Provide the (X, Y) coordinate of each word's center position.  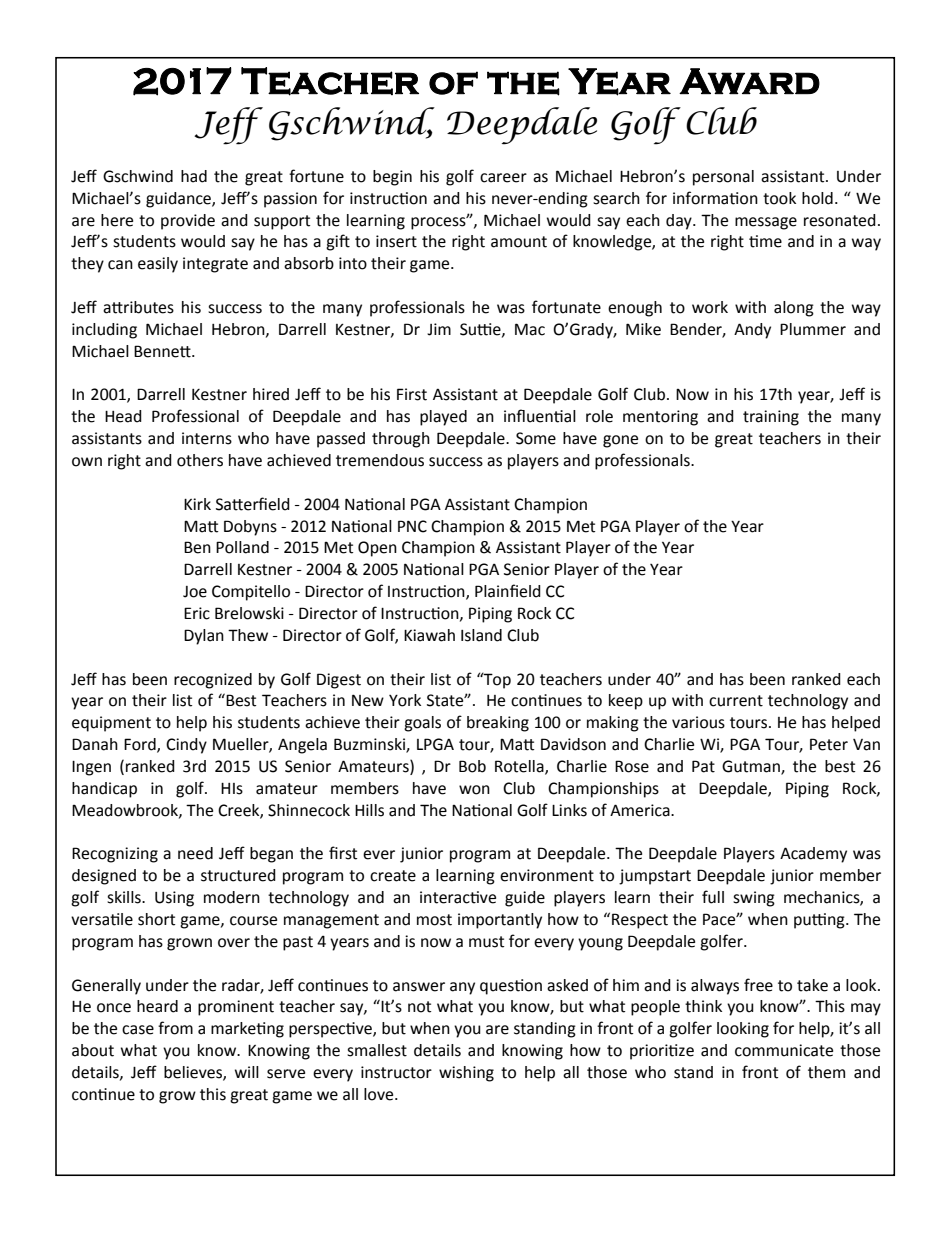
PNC (412, 526)
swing (754, 899)
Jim (439, 329)
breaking (498, 724)
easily (158, 265)
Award (749, 81)
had (194, 176)
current (736, 701)
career (503, 178)
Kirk (197, 504)
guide (525, 899)
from (175, 1028)
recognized (213, 681)
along (794, 309)
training (771, 418)
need (195, 853)
